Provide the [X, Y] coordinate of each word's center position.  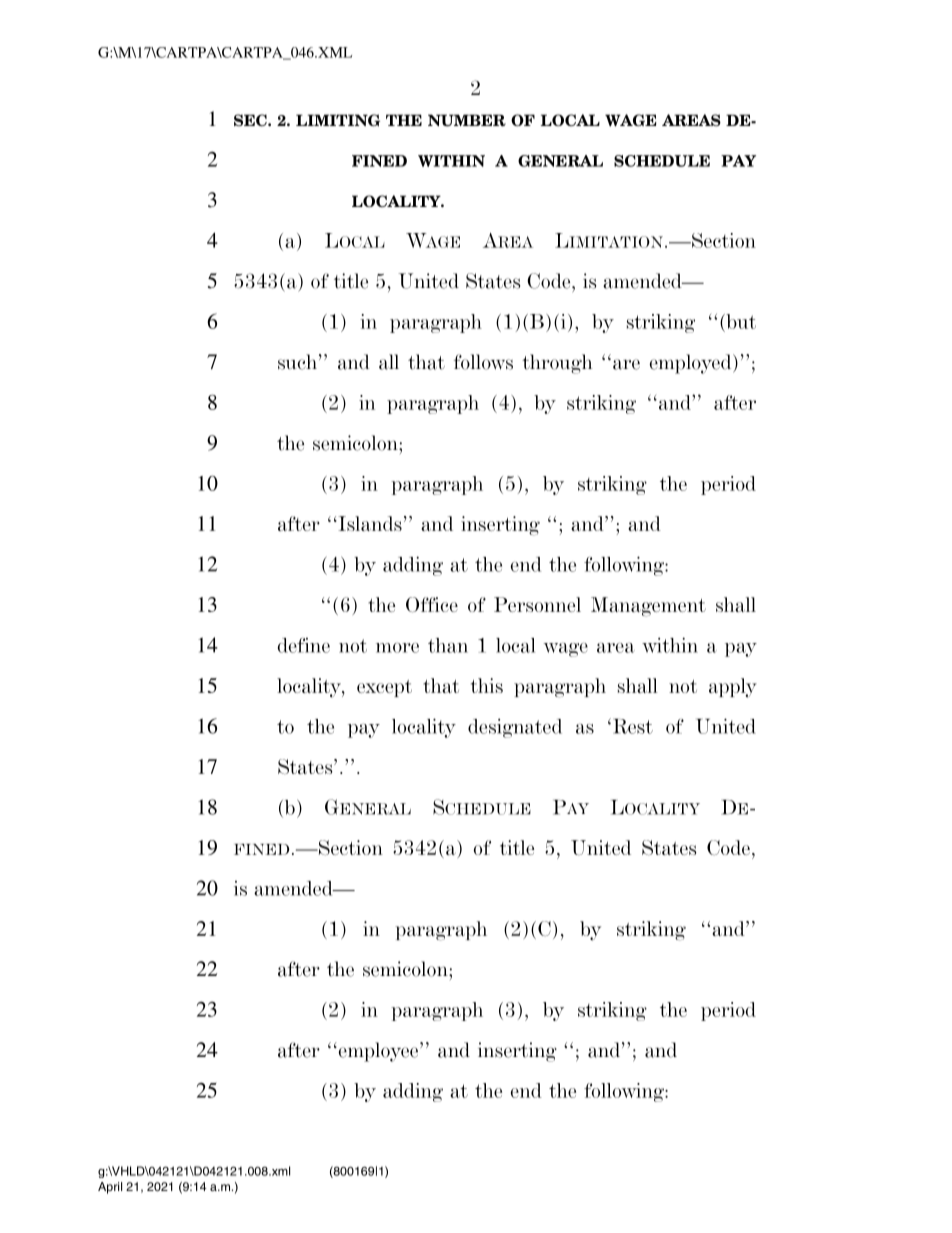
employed [691, 364]
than [448, 645]
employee [378, 1052]
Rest [631, 726]
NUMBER [467, 120]
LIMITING [338, 120]
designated [515, 728]
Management [648, 607]
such [297, 362]
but [740, 321]
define [304, 645]
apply [733, 688]
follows [483, 362]
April [110, 1188]
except [384, 688]
